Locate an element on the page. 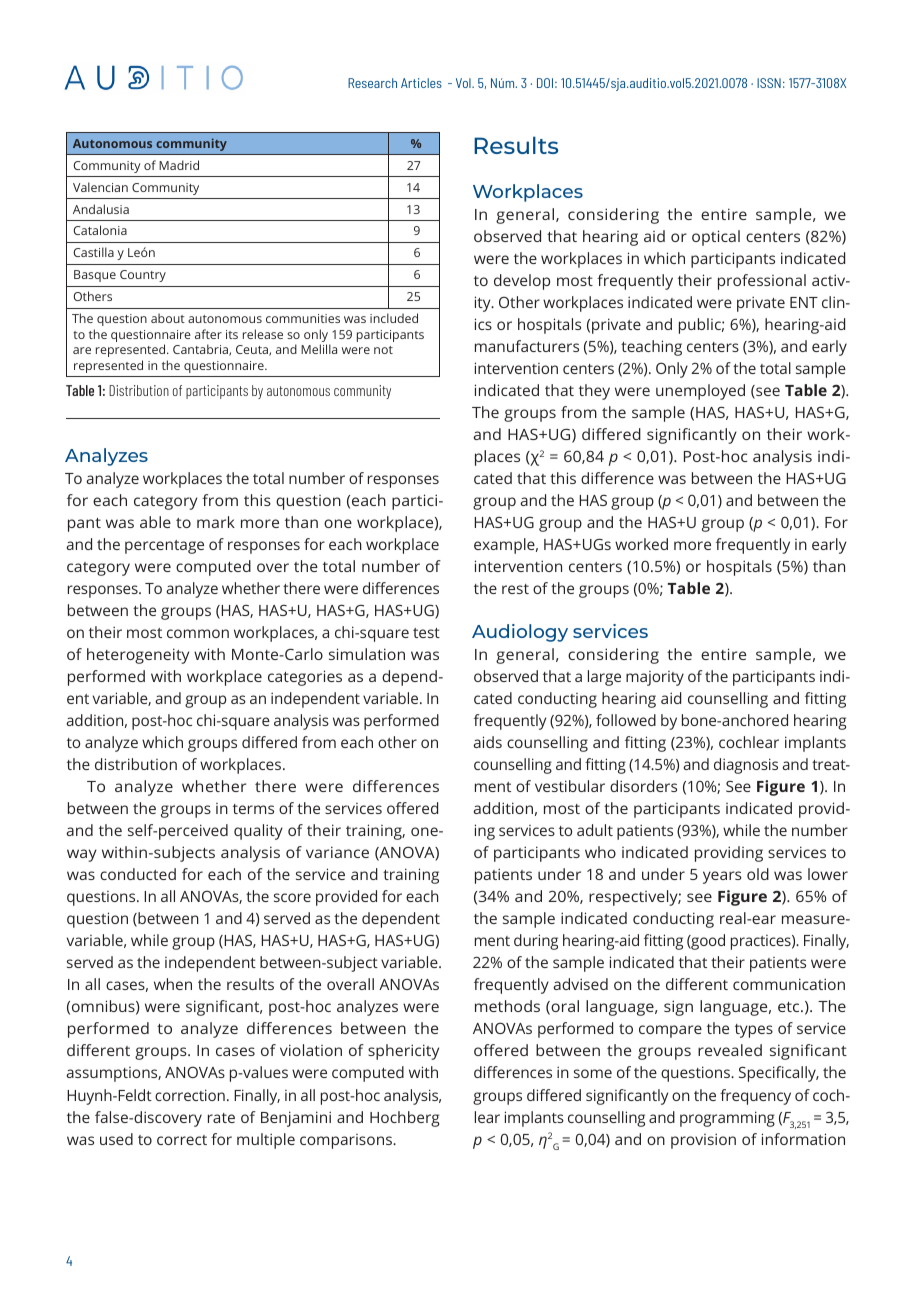 The width and height of the page is (924, 1308). about is located at coordinates (168, 318).
